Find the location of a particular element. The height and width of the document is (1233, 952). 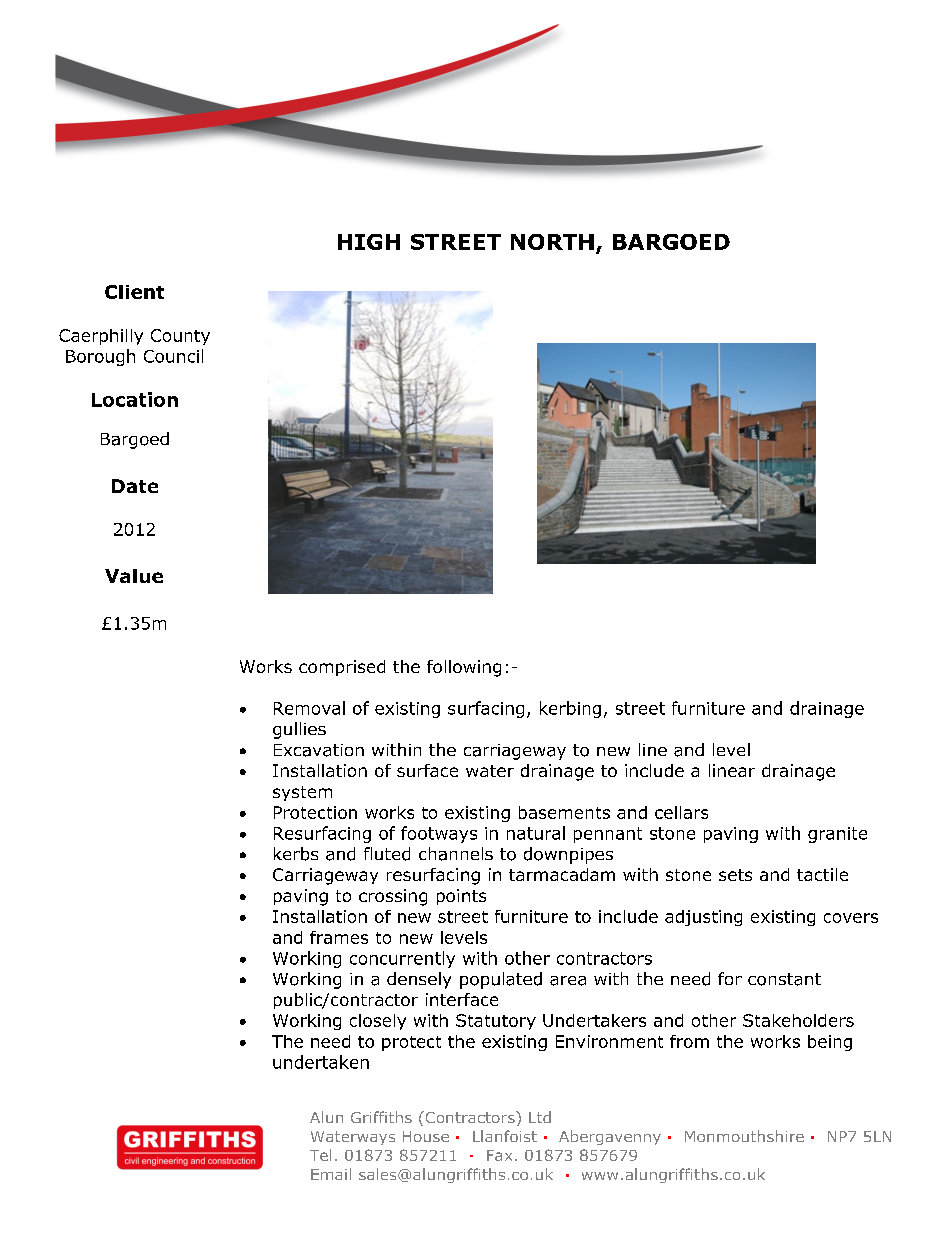

HIGH is located at coordinates (369, 242).
